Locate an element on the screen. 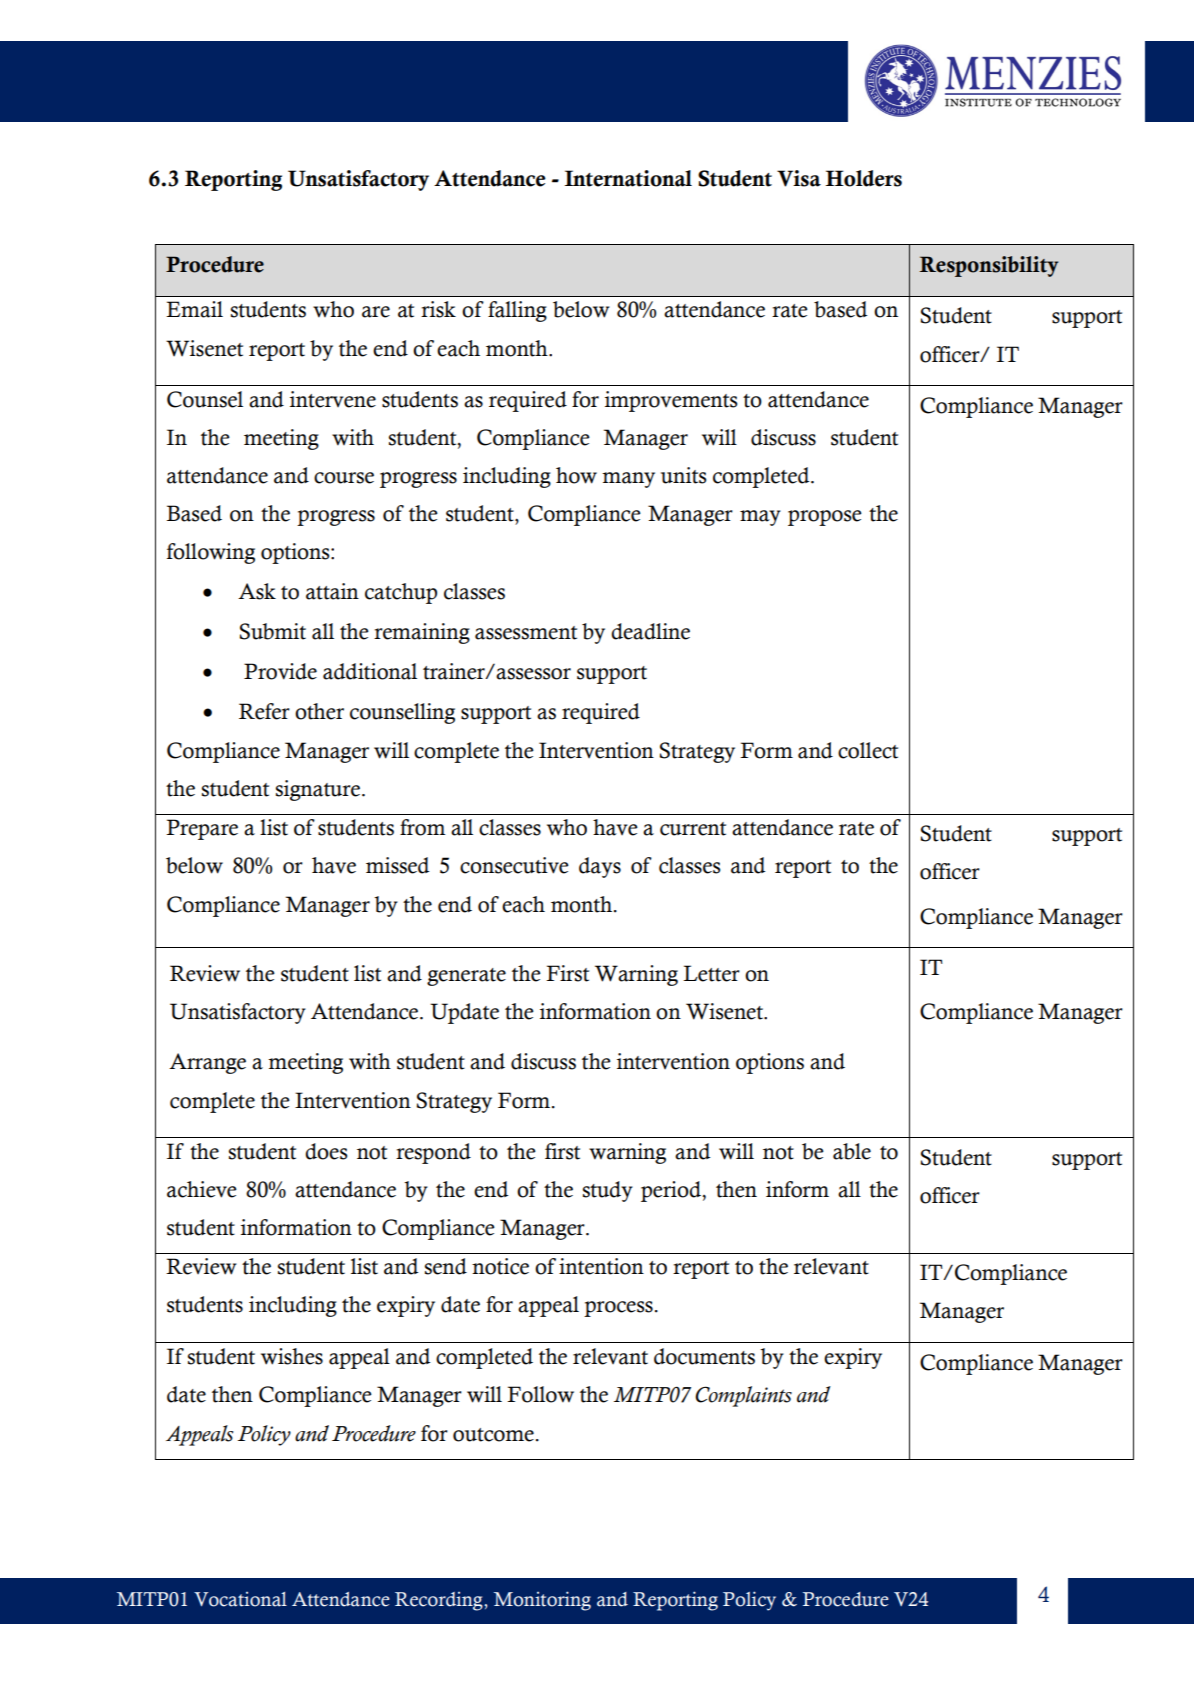  Prepare is located at coordinates (202, 829).
